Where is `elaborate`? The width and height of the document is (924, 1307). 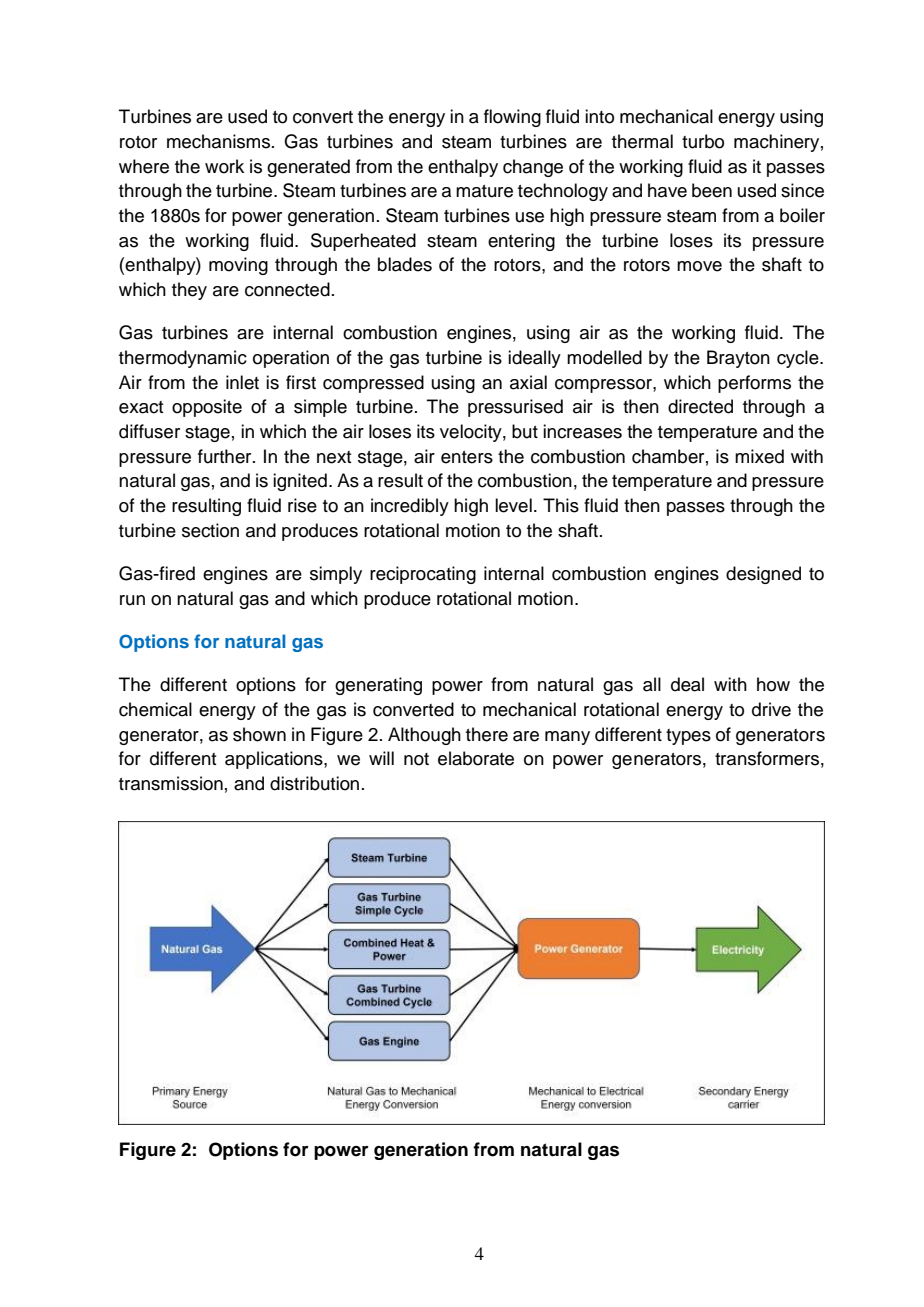 elaborate is located at coordinates (476, 758).
